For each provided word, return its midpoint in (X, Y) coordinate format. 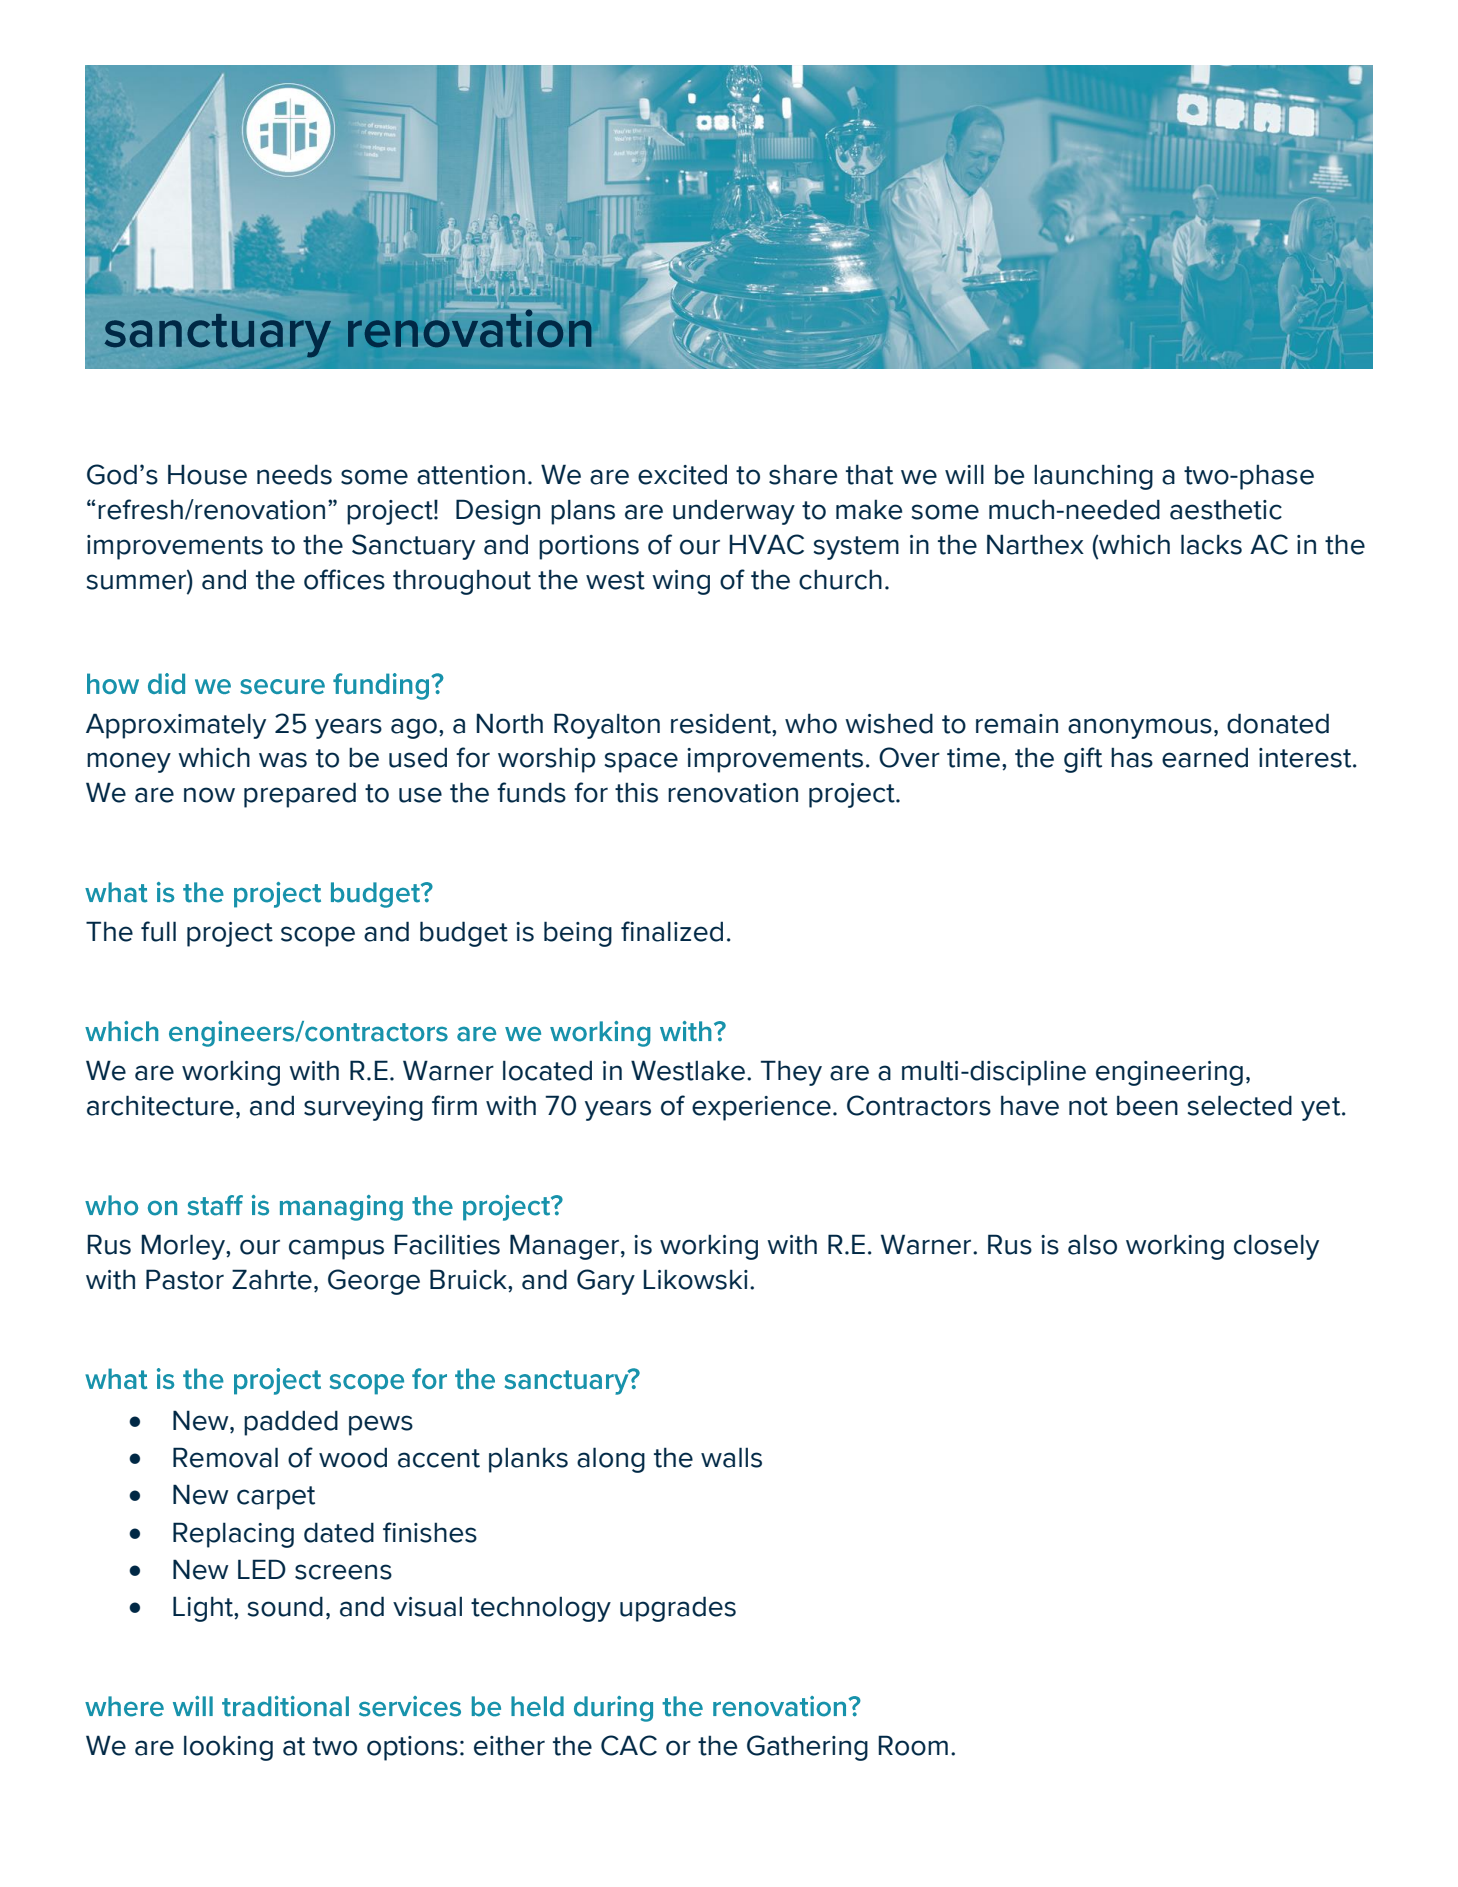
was (283, 760)
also (1092, 1244)
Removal (225, 1457)
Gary (606, 1282)
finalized (672, 931)
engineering (1169, 1073)
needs (294, 474)
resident (722, 723)
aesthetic (1226, 509)
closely (1276, 1247)
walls (731, 1457)
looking (228, 1748)
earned (1205, 757)
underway (734, 512)
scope (318, 936)
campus (336, 1249)
